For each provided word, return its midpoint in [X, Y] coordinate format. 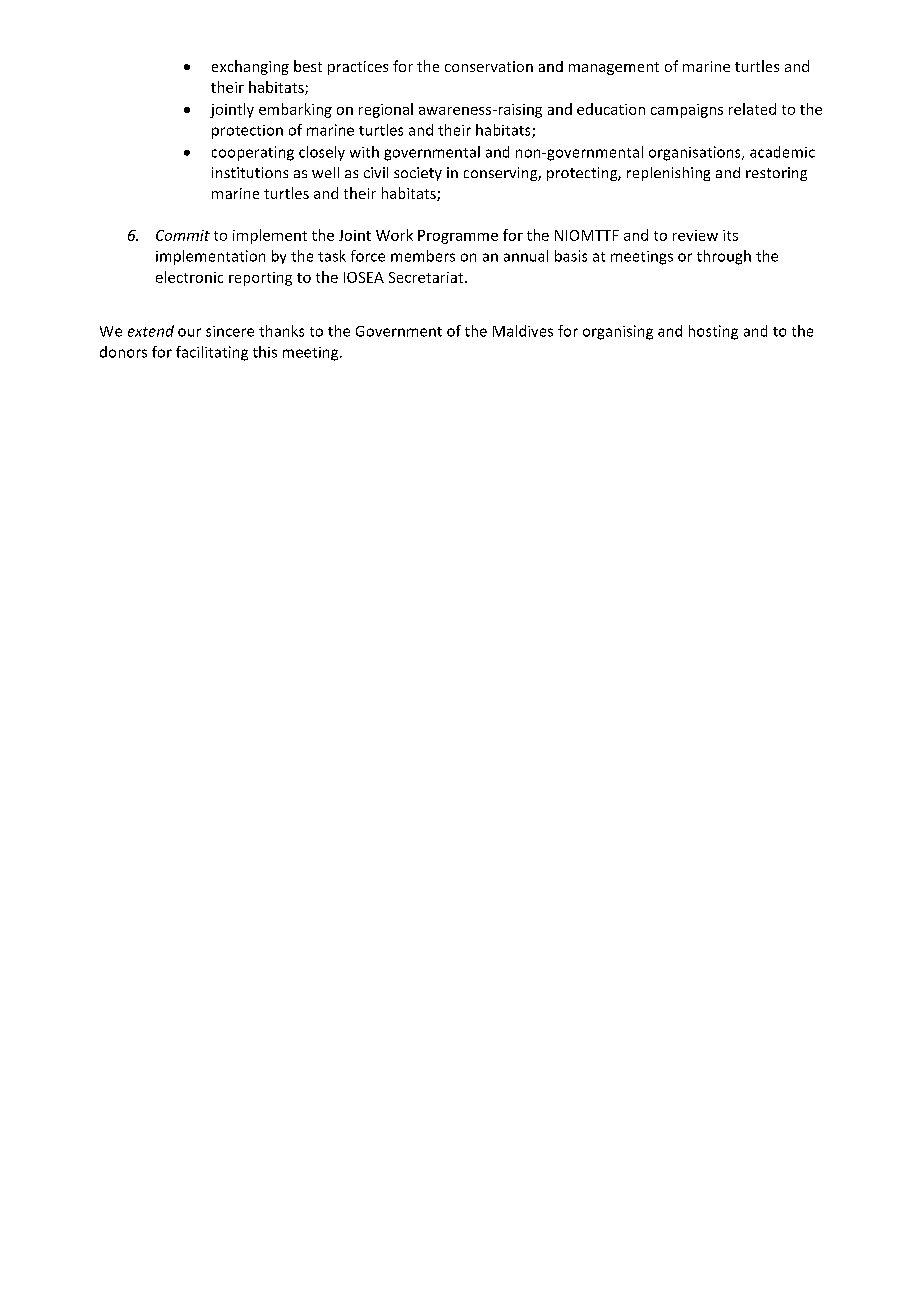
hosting [713, 332]
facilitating [212, 353]
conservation [489, 66]
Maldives [523, 331]
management [614, 68]
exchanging [250, 67]
